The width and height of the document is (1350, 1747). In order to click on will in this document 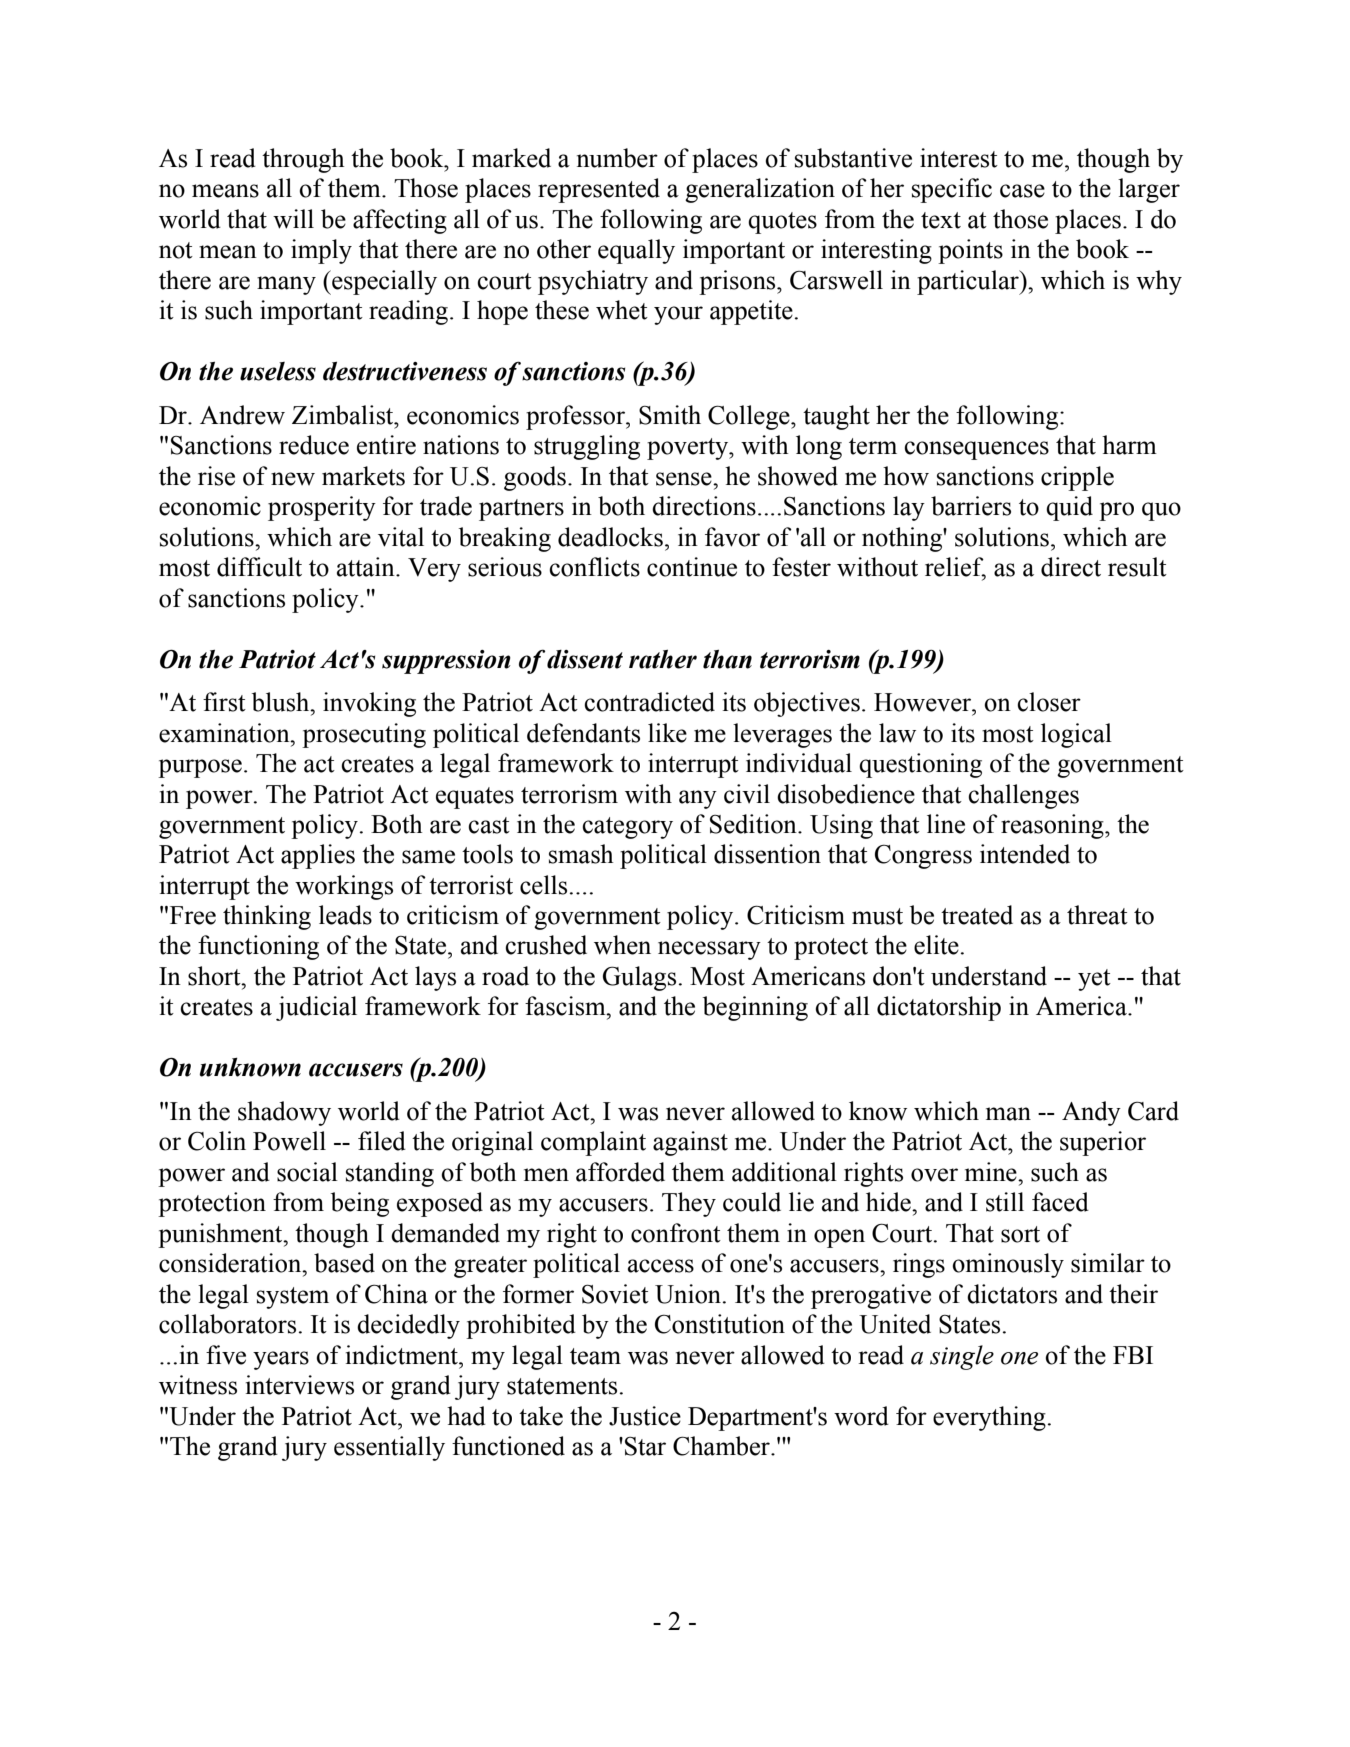, I will do `click(293, 219)`.
